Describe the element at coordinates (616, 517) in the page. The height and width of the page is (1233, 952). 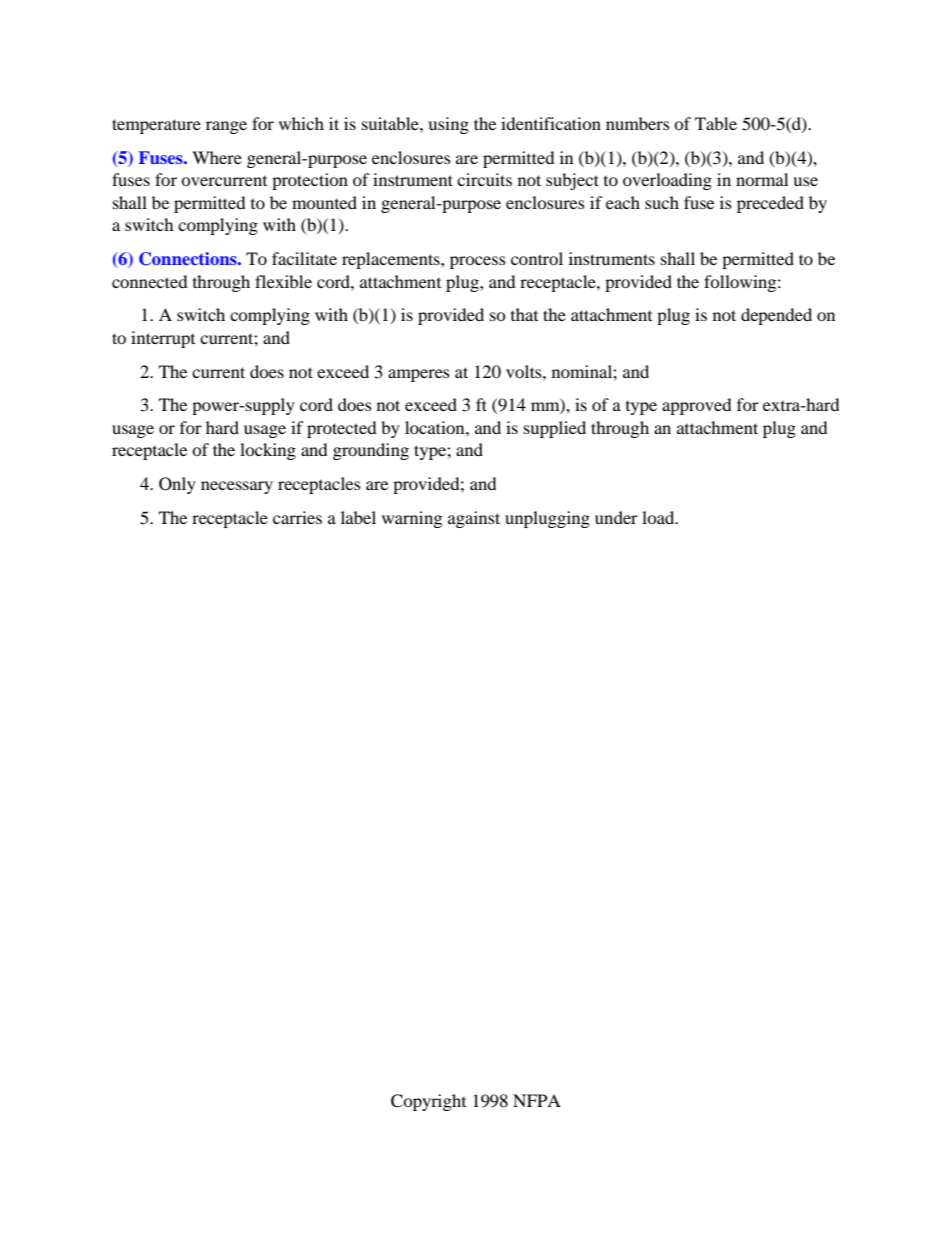
I see `under` at that location.
